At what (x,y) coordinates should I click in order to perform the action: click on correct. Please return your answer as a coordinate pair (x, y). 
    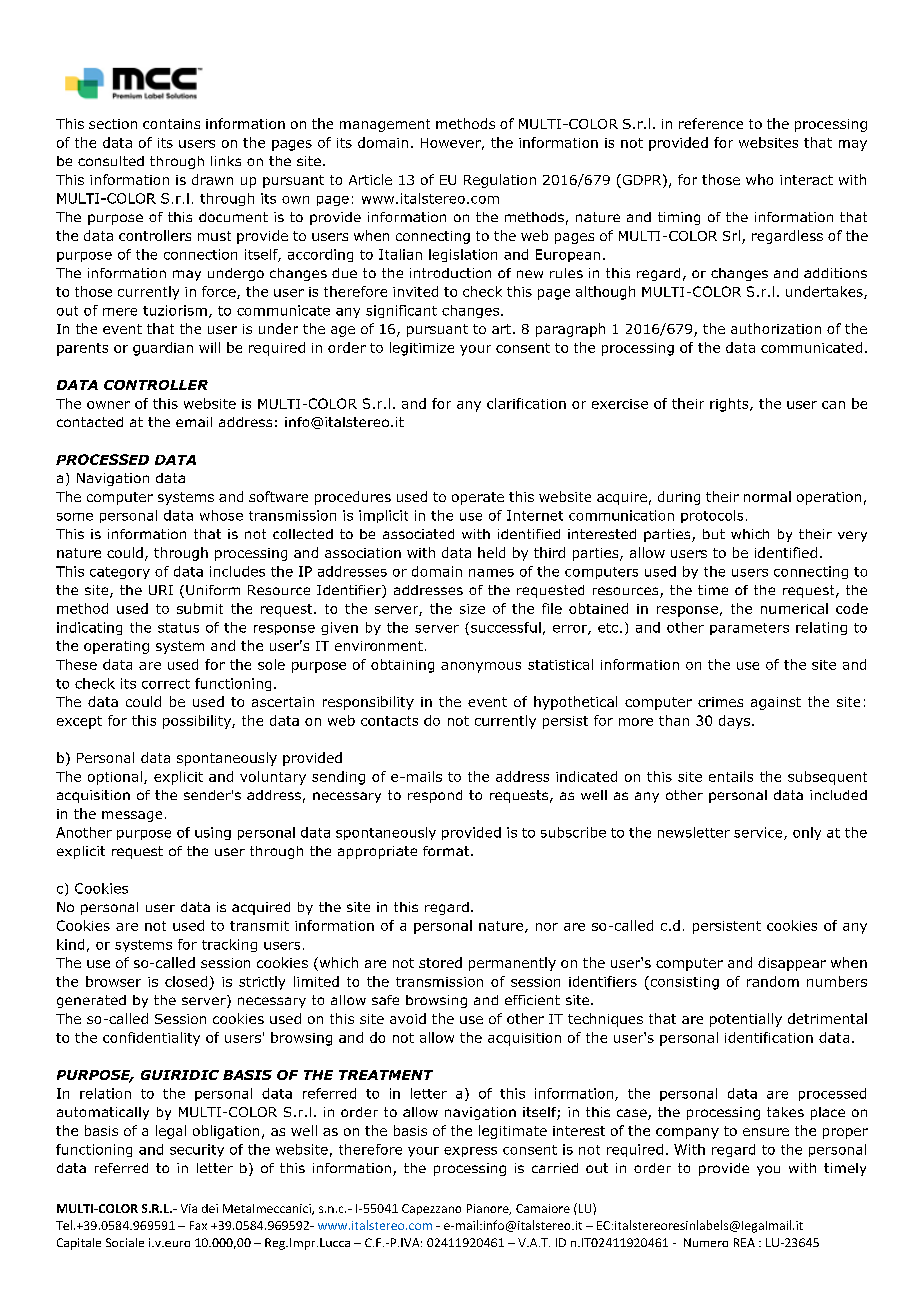
    Looking at the image, I should click on (166, 684).
